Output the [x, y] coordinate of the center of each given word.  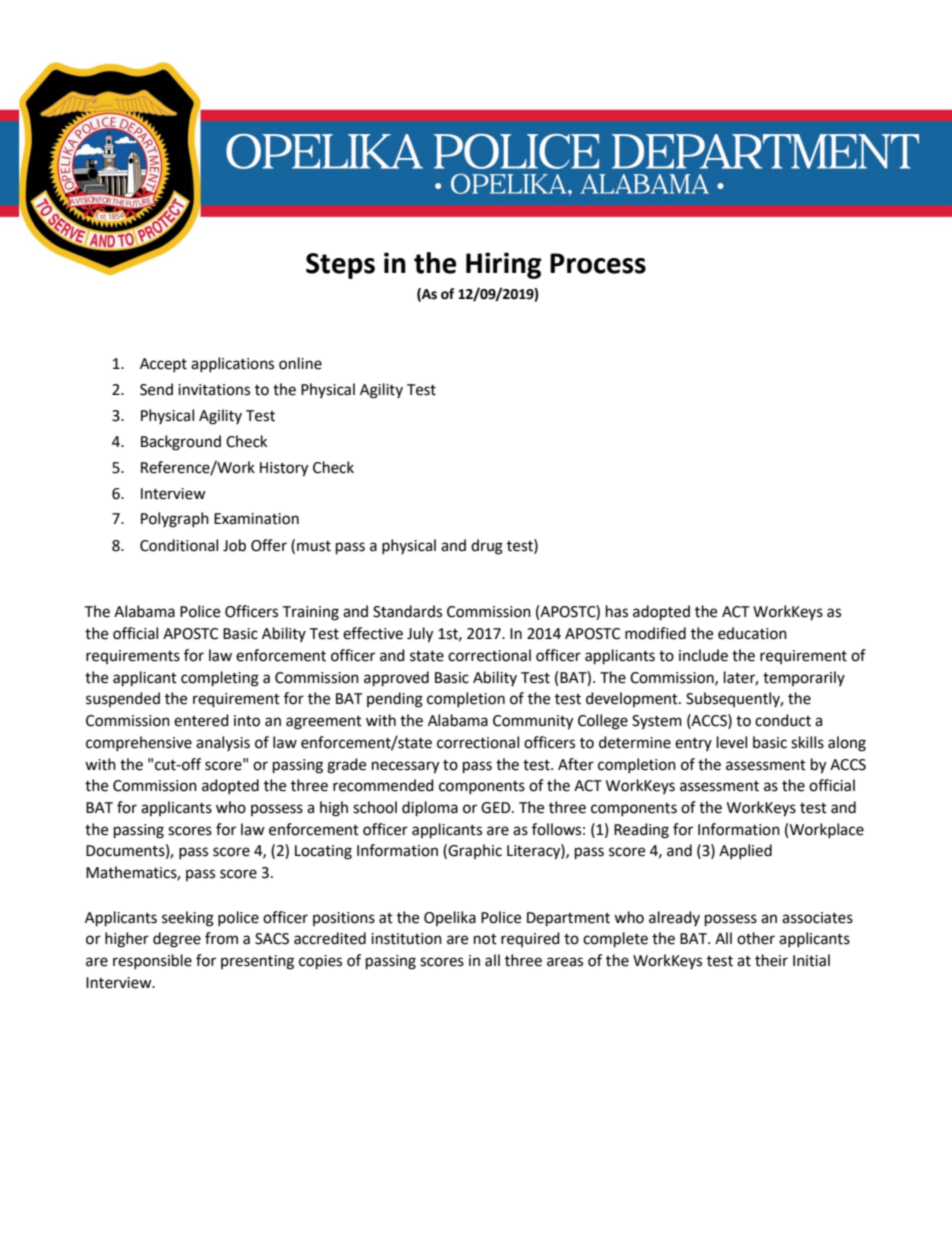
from [221, 938]
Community [533, 722]
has [617, 611]
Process [598, 263]
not [485, 939]
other [756, 938]
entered [201, 720]
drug [487, 547]
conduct [783, 720]
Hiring [503, 265]
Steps [340, 266]
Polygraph [175, 520]
